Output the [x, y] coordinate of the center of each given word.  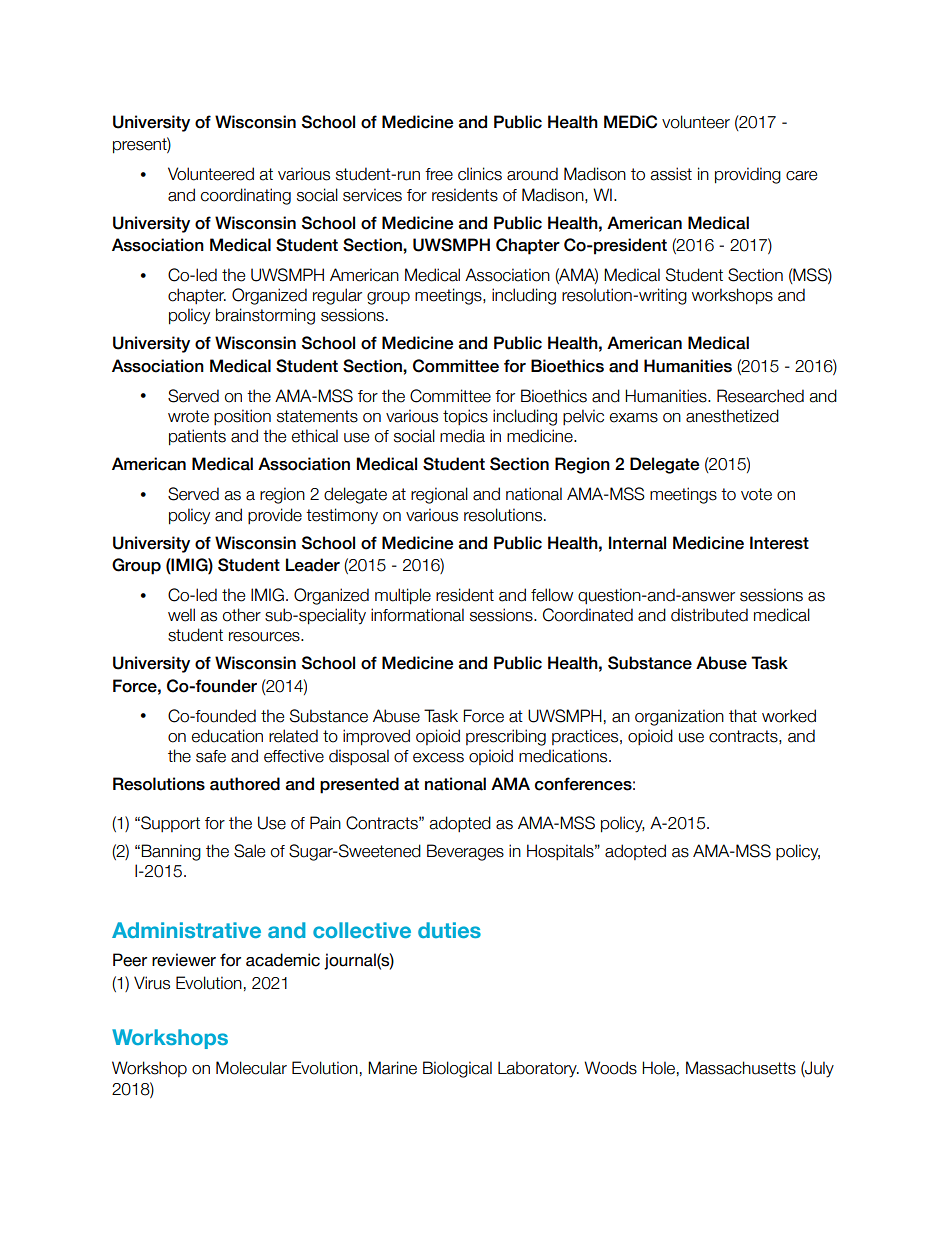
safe [211, 756]
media [462, 436]
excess [438, 758]
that [743, 716]
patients [197, 437]
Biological [457, 1069]
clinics [480, 174]
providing [748, 175]
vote [756, 494]
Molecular [251, 1068]
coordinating [246, 196]
